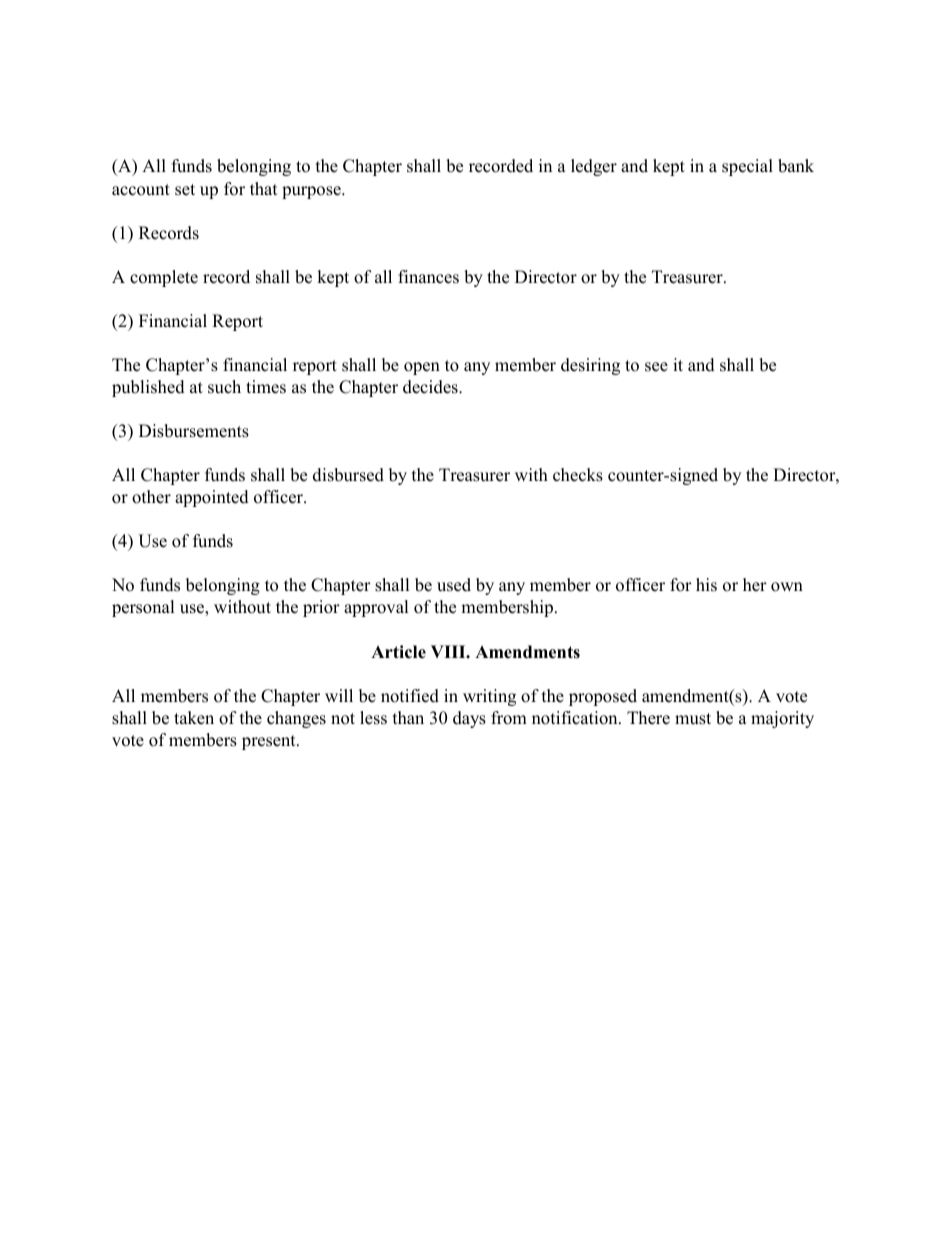  What do you see at coordinates (469, 719) in the screenshot?
I see `days` at bounding box center [469, 719].
